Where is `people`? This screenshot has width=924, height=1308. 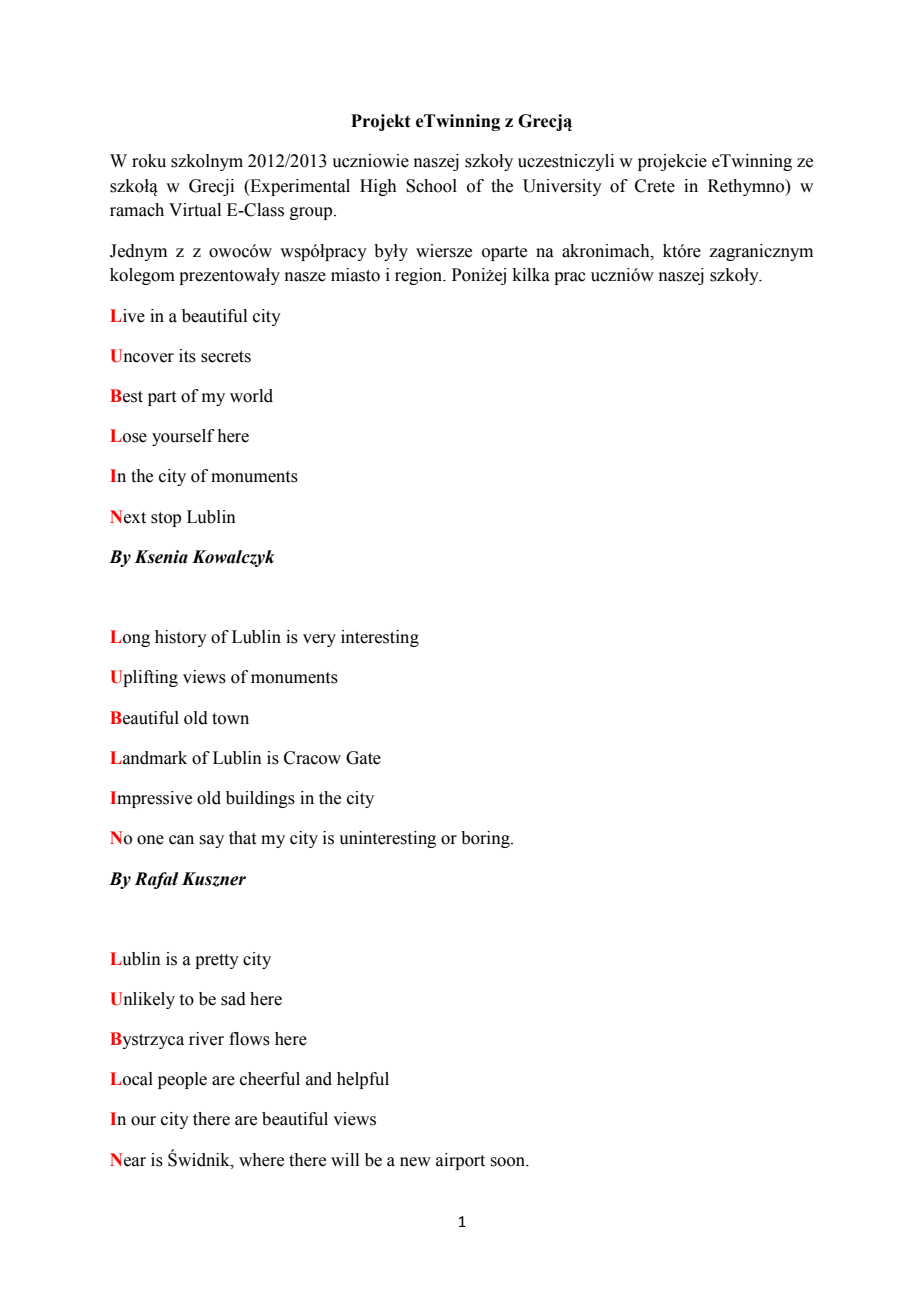 people is located at coordinates (182, 1080).
